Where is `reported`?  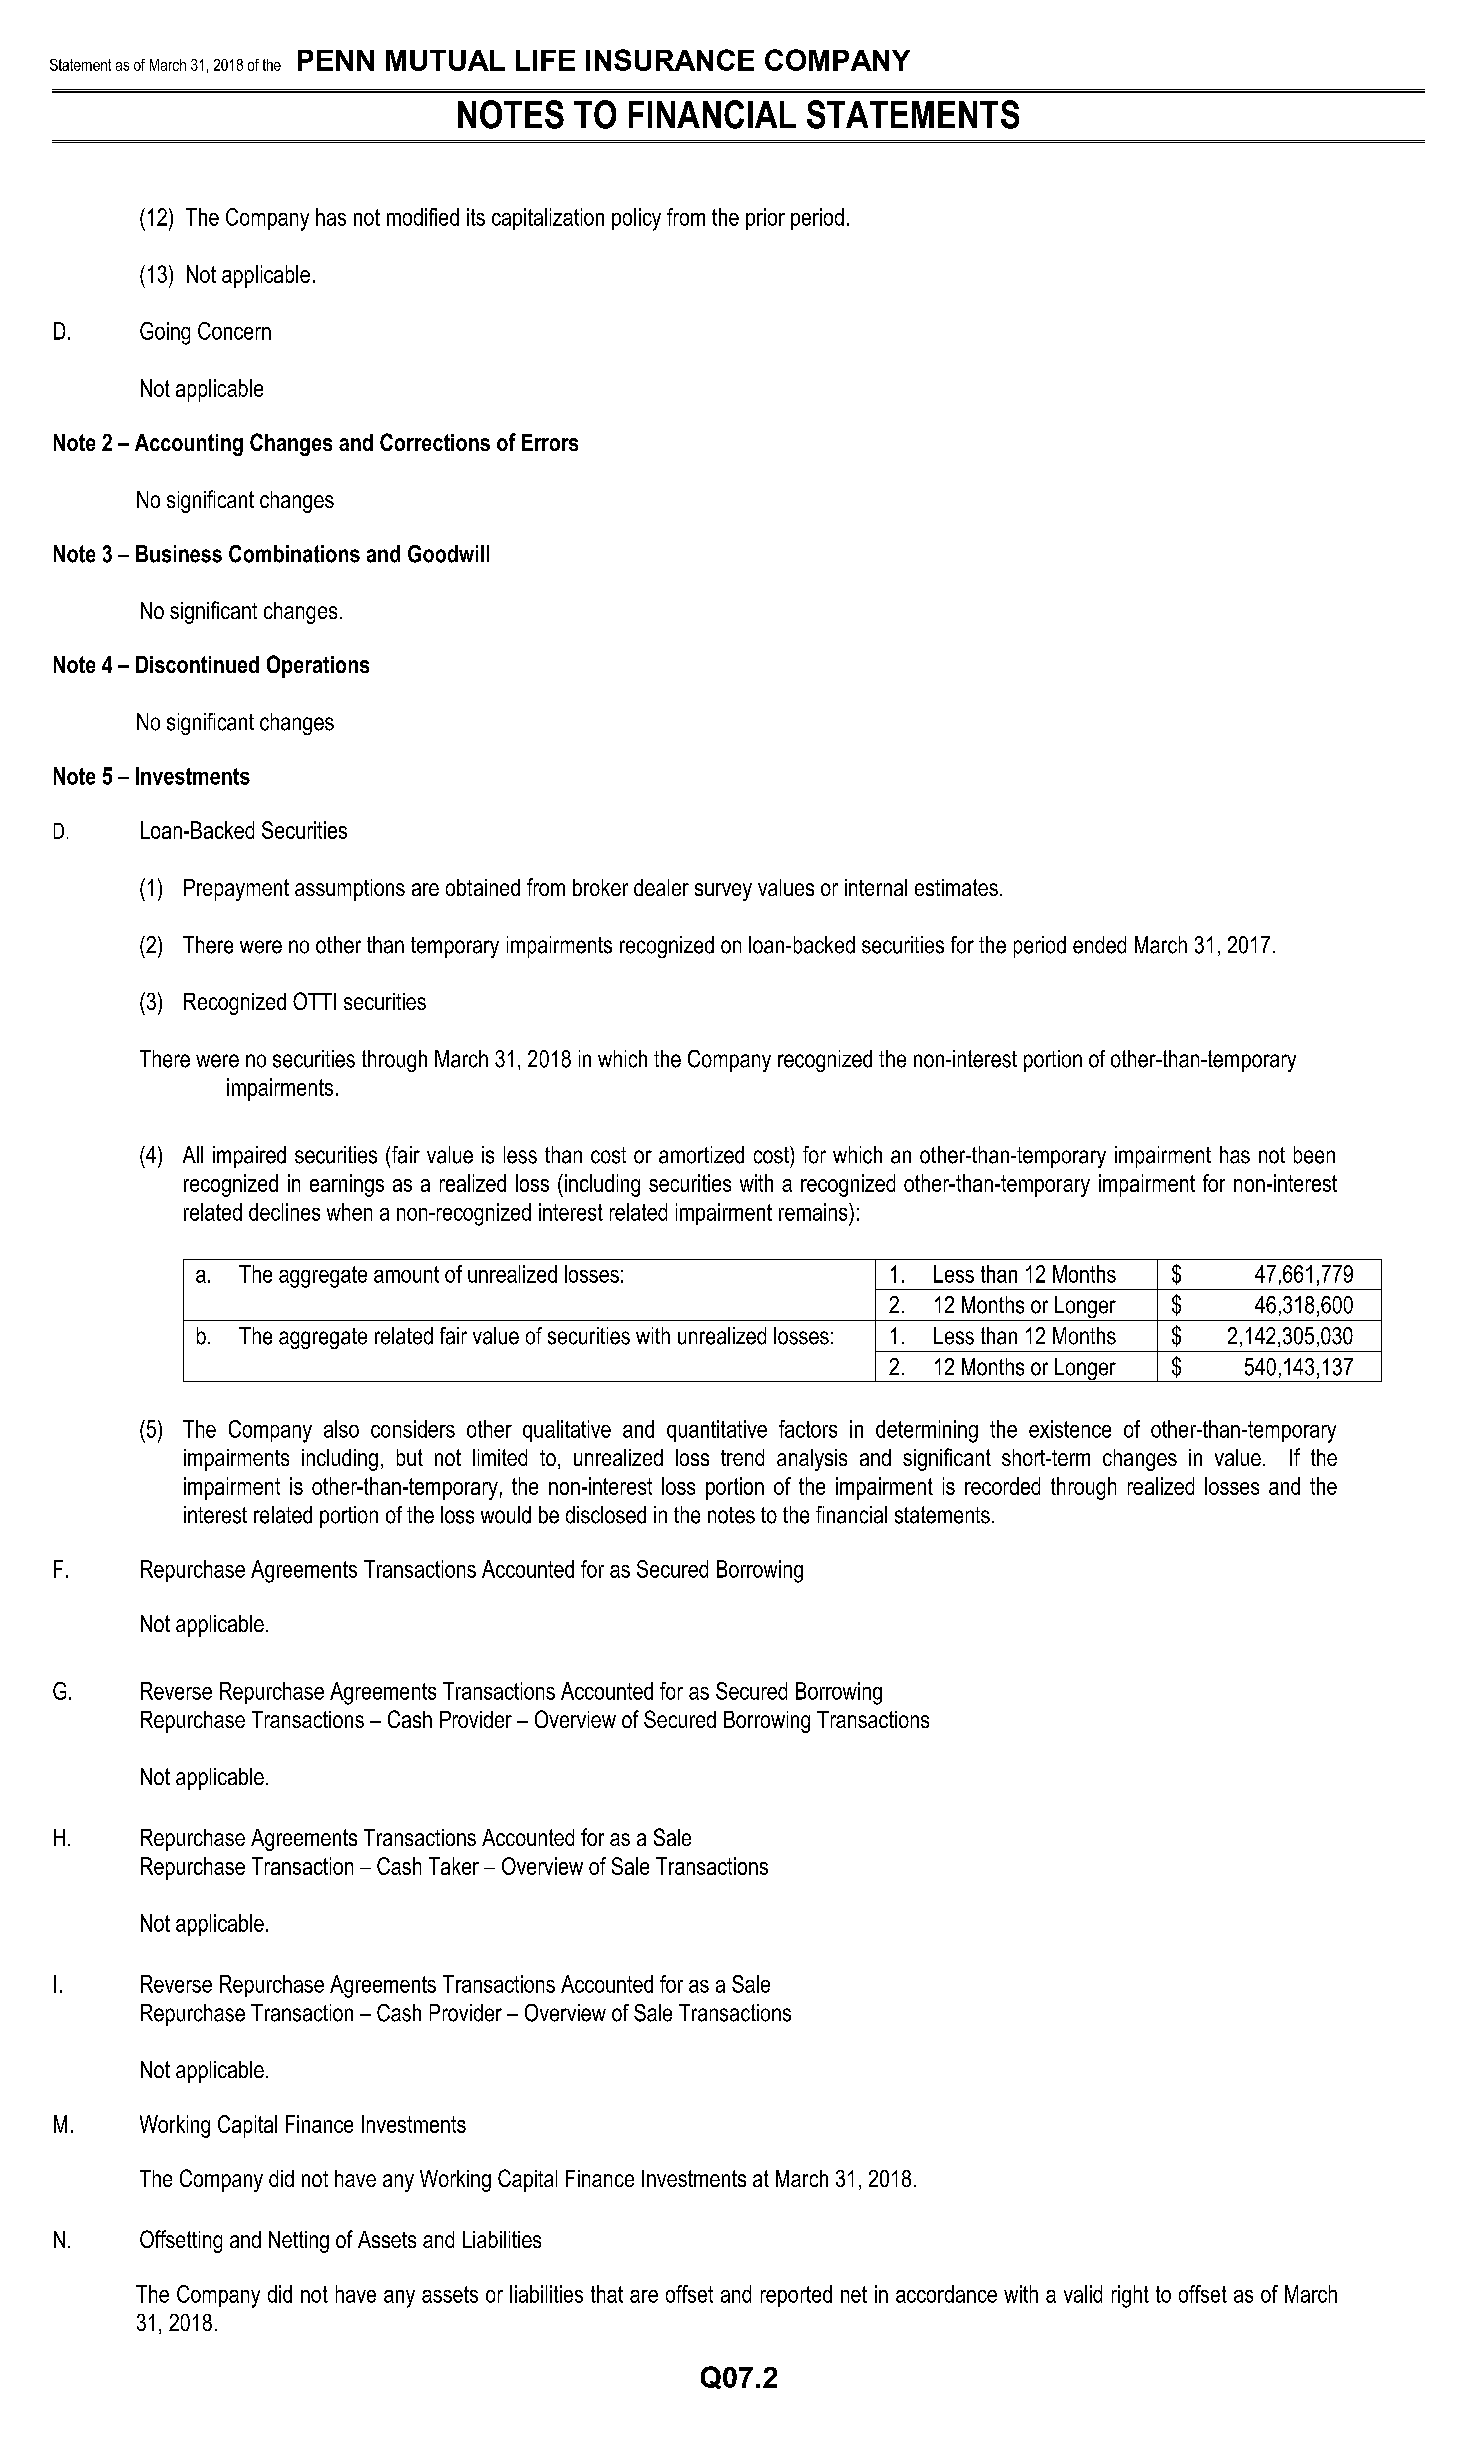 reported is located at coordinates (796, 2296).
